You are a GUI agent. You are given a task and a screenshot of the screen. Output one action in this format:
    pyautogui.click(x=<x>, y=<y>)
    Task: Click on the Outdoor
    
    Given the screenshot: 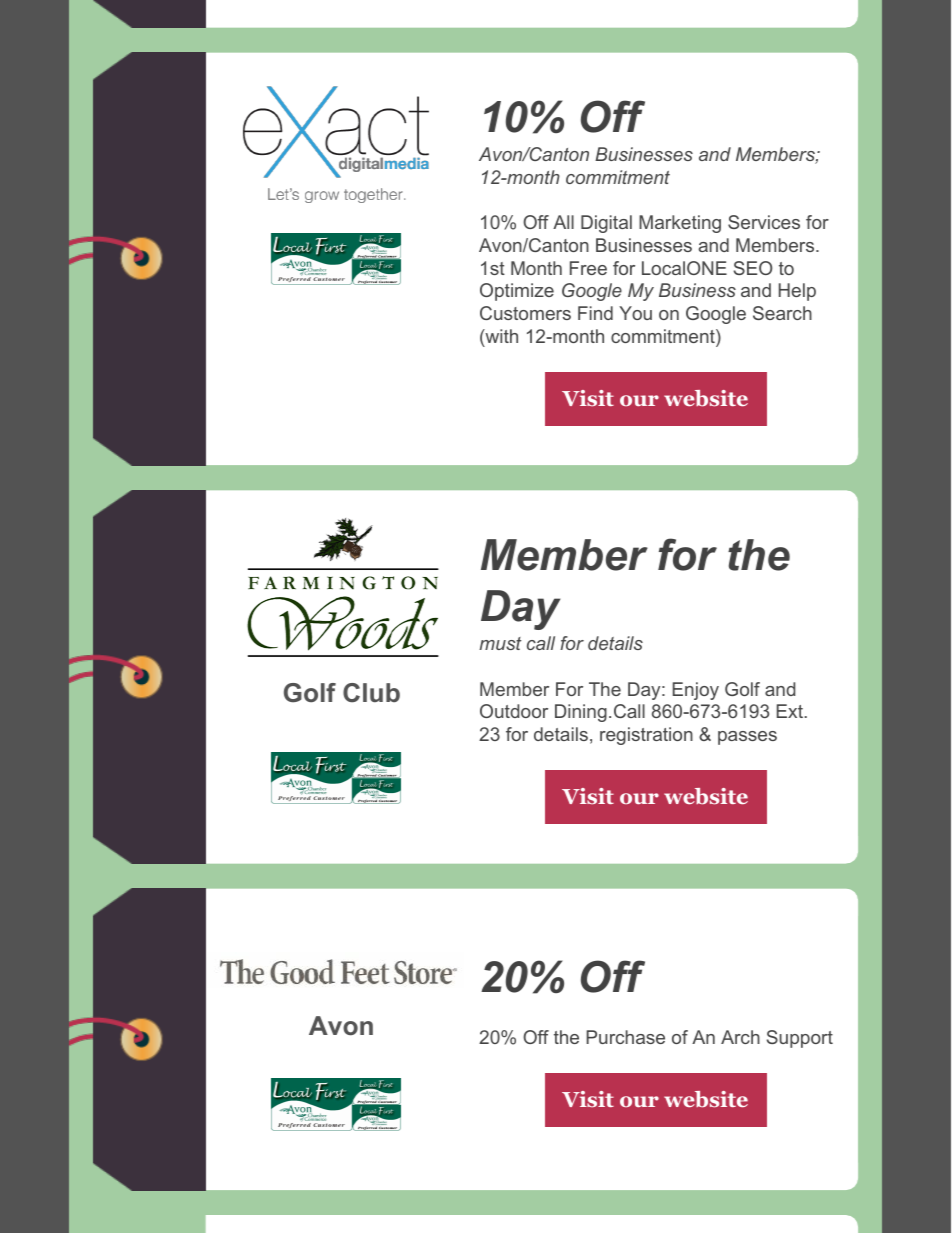 What is the action you would take?
    pyautogui.click(x=514, y=711)
